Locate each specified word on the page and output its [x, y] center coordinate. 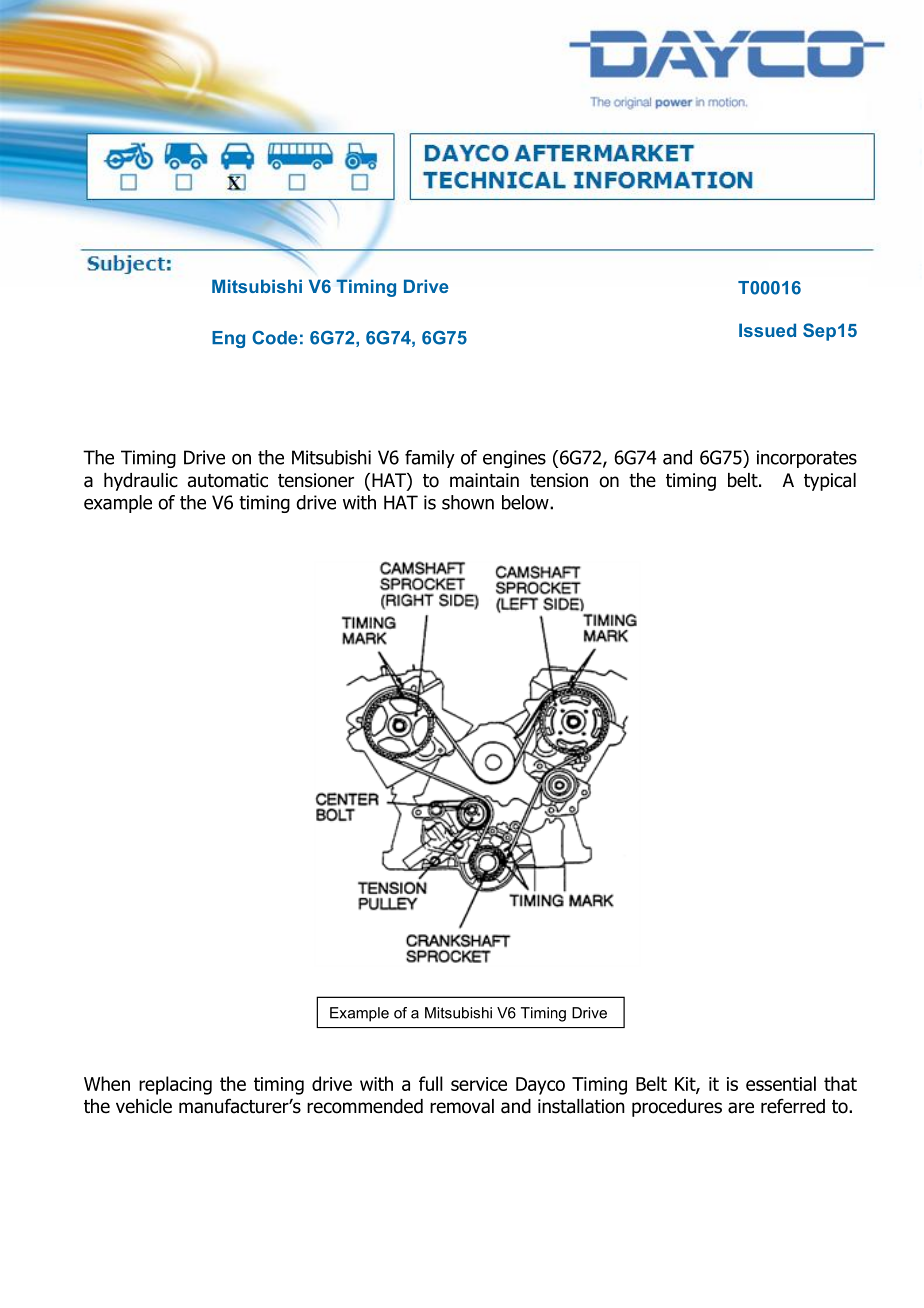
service [479, 1084]
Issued [767, 330]
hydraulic [141, 482]
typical [830, 482]
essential [781, 1083]
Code [275, 337]
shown [468, 502]
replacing [175, 1085]
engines [514, 459]
